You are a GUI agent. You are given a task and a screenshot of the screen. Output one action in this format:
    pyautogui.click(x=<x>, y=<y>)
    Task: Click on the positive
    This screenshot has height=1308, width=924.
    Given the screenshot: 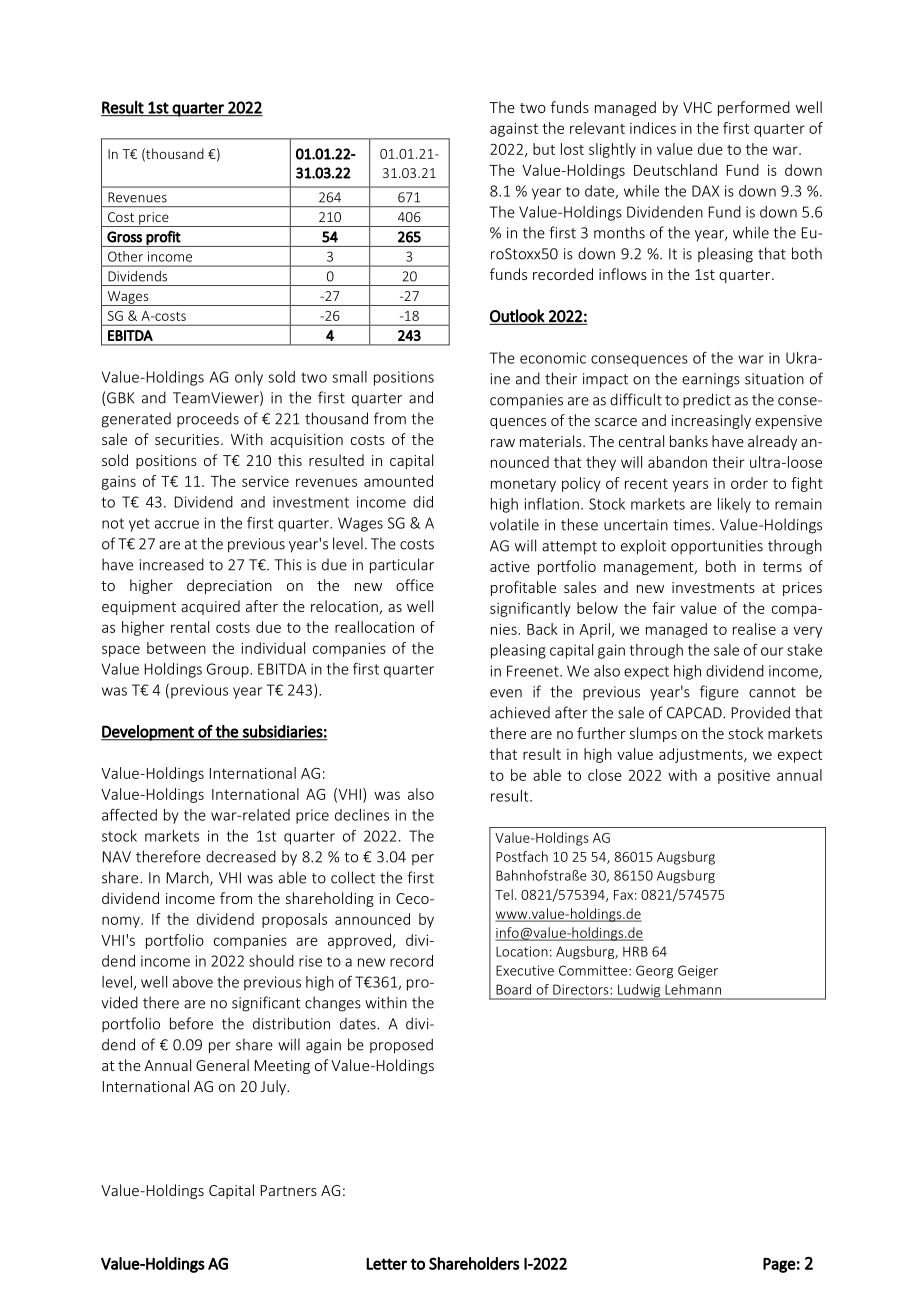 What is the action you would take?
    pyautogui.click(x=744, y=777)
